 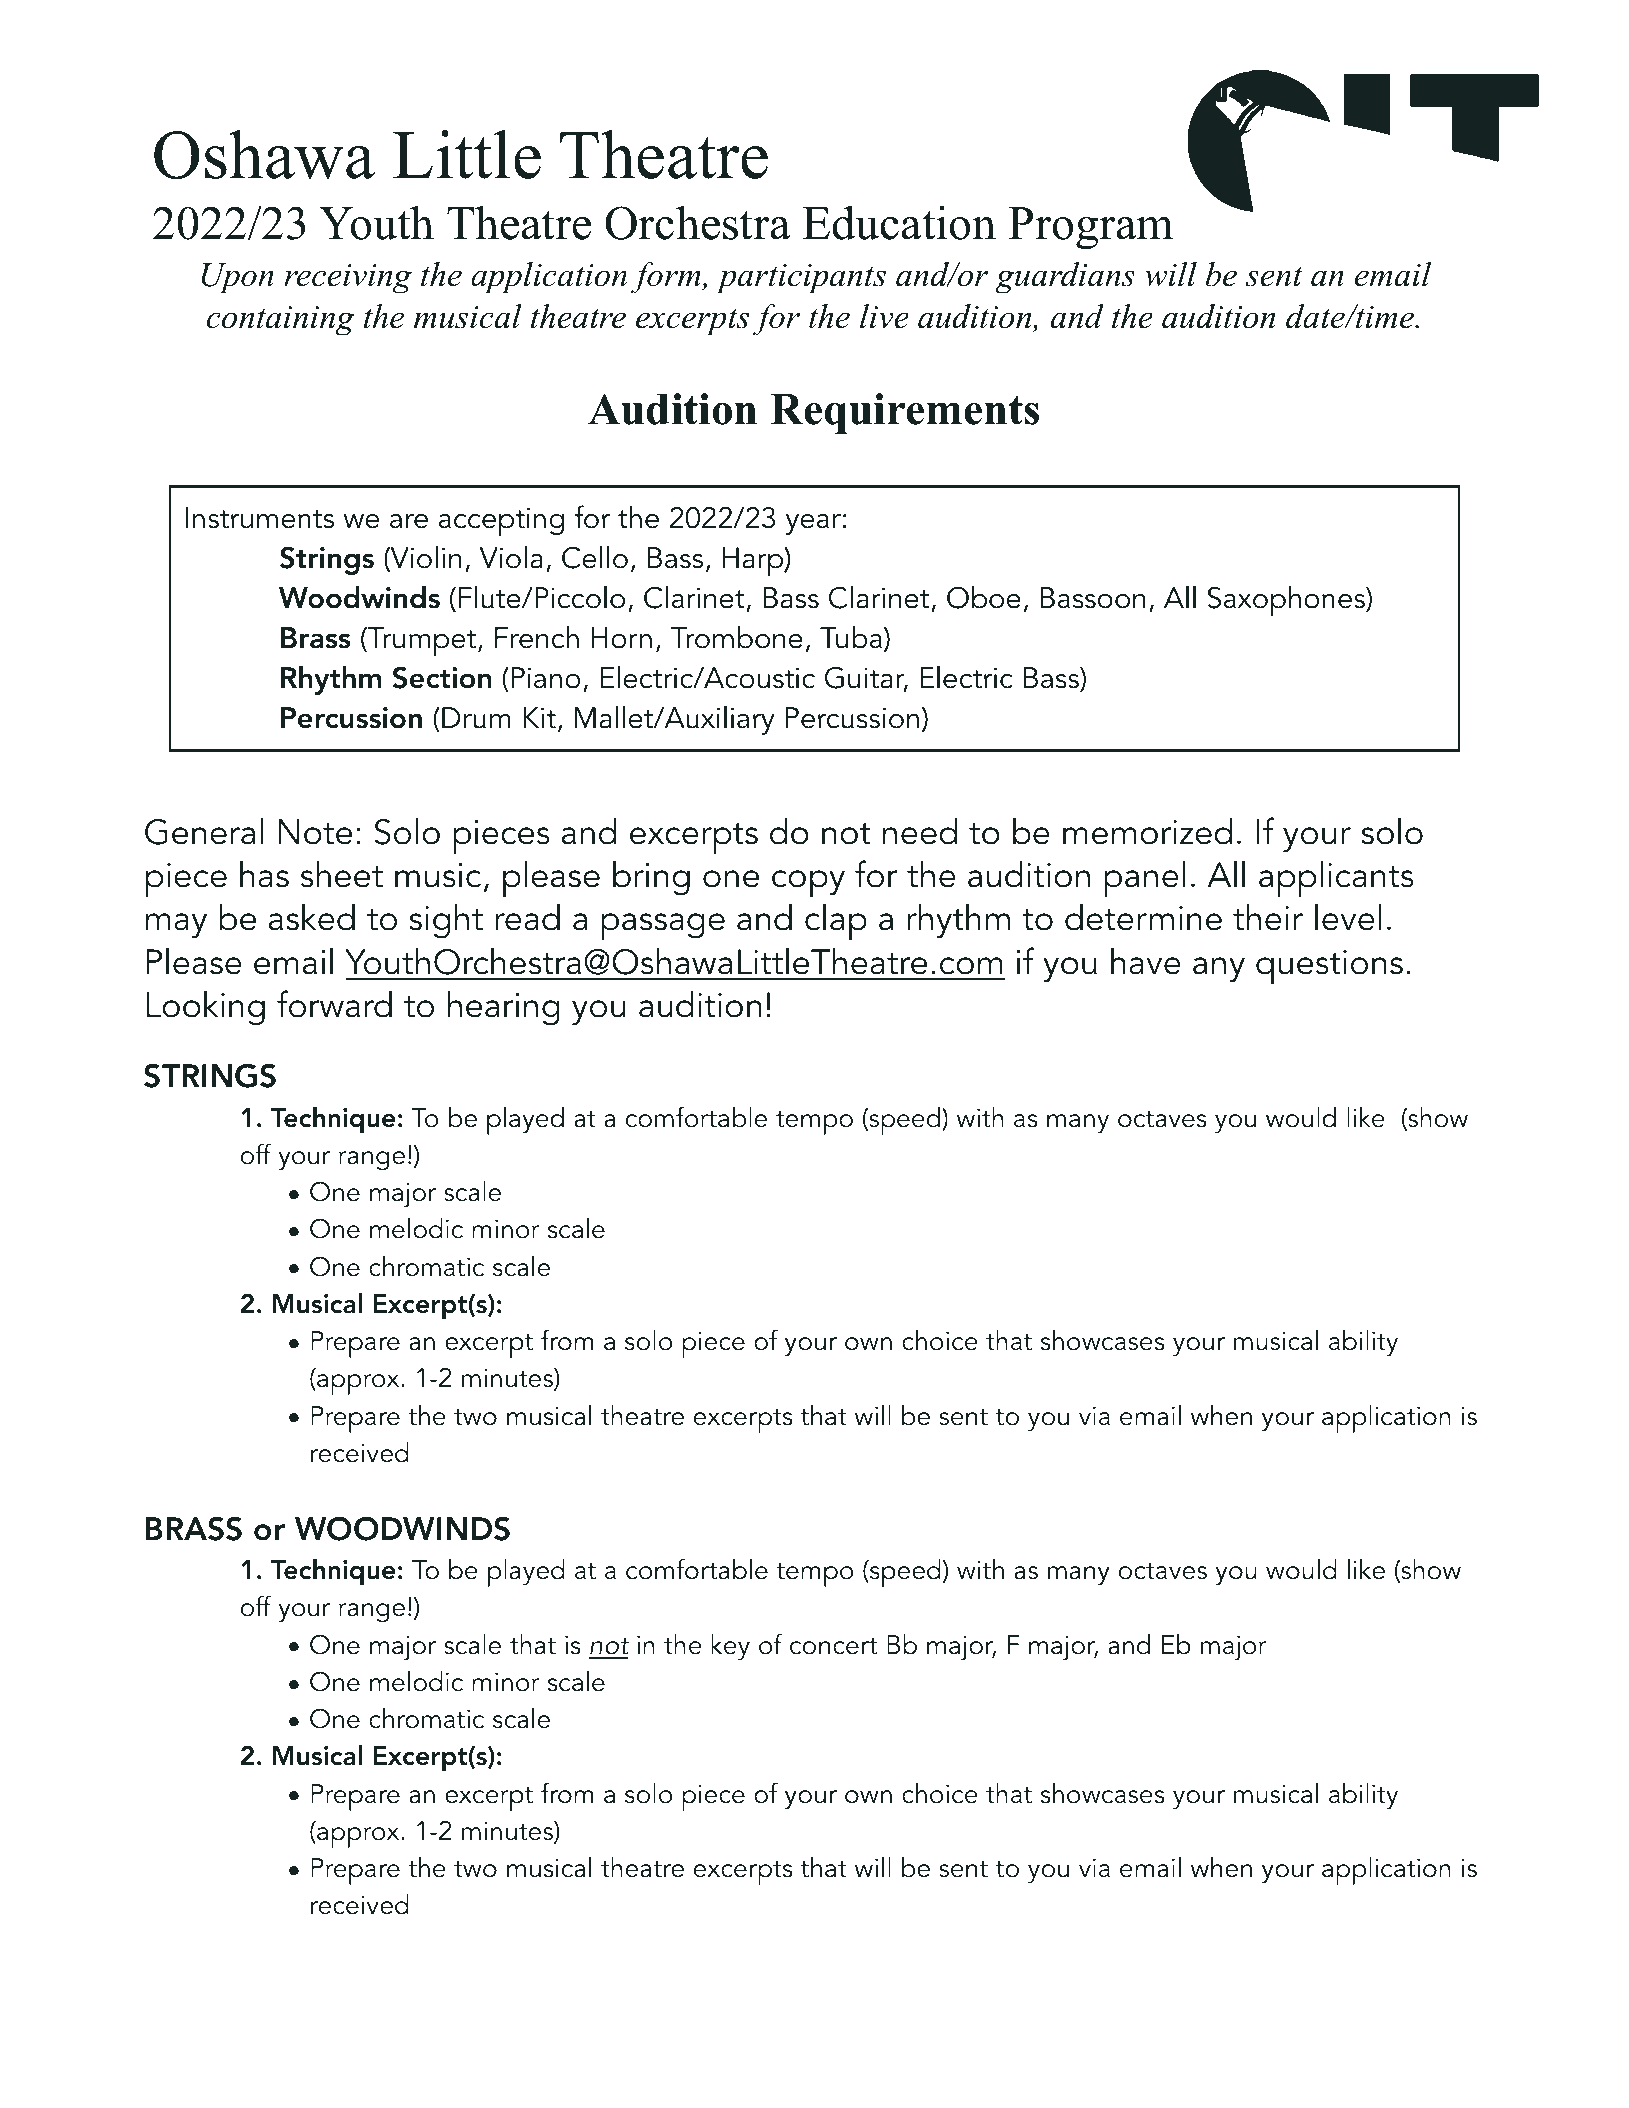 What do you see at coordinates (801, 279) in the page?
I see `participants` at bounding box center [801, 279].
